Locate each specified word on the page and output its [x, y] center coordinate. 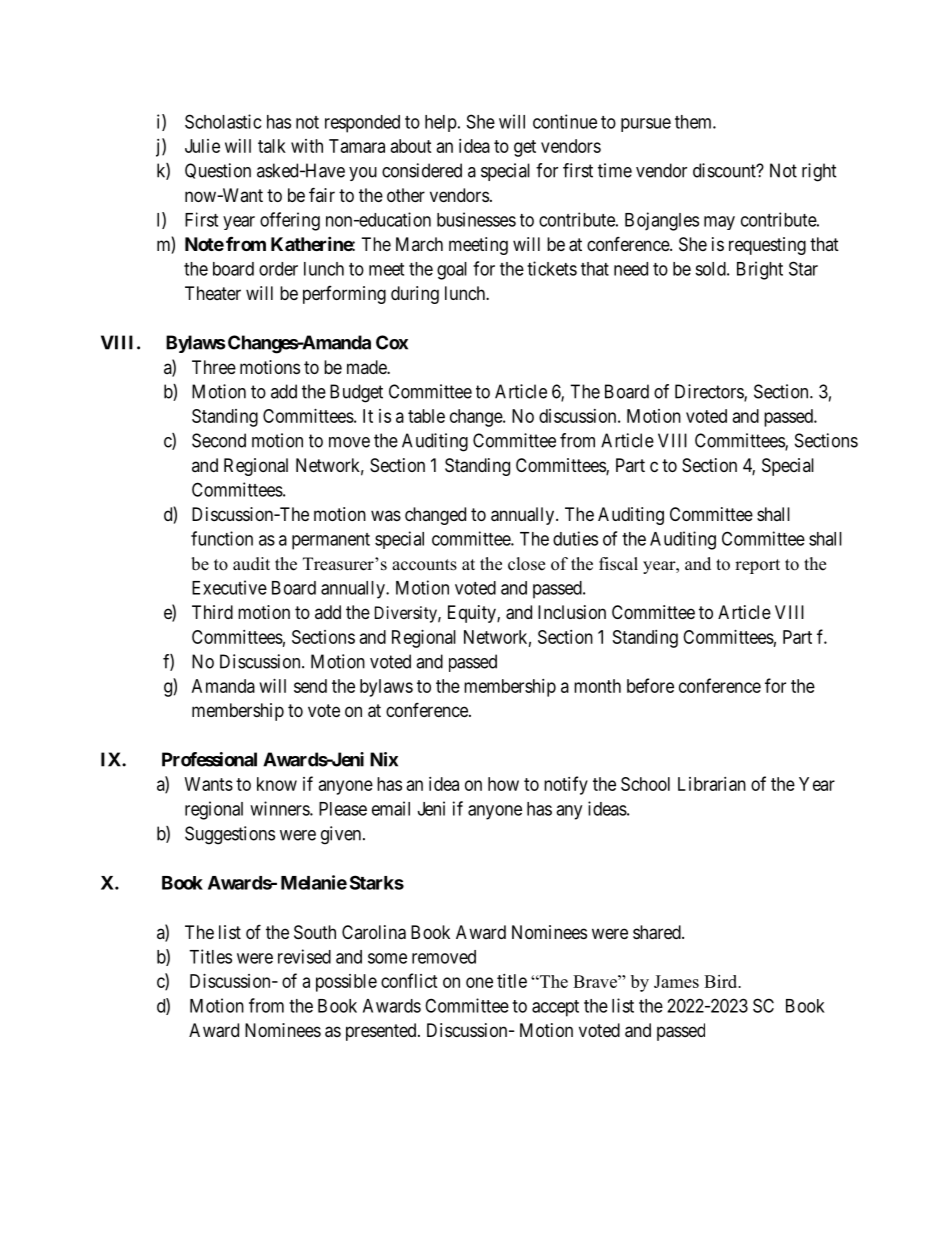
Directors [710, 392]
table [426, 416]
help [441, 123]
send [310, 686]
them [694, 122]
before [650, 685]
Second [219, 440]
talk [272, 146]
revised [304, 956]
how [503, 784]
